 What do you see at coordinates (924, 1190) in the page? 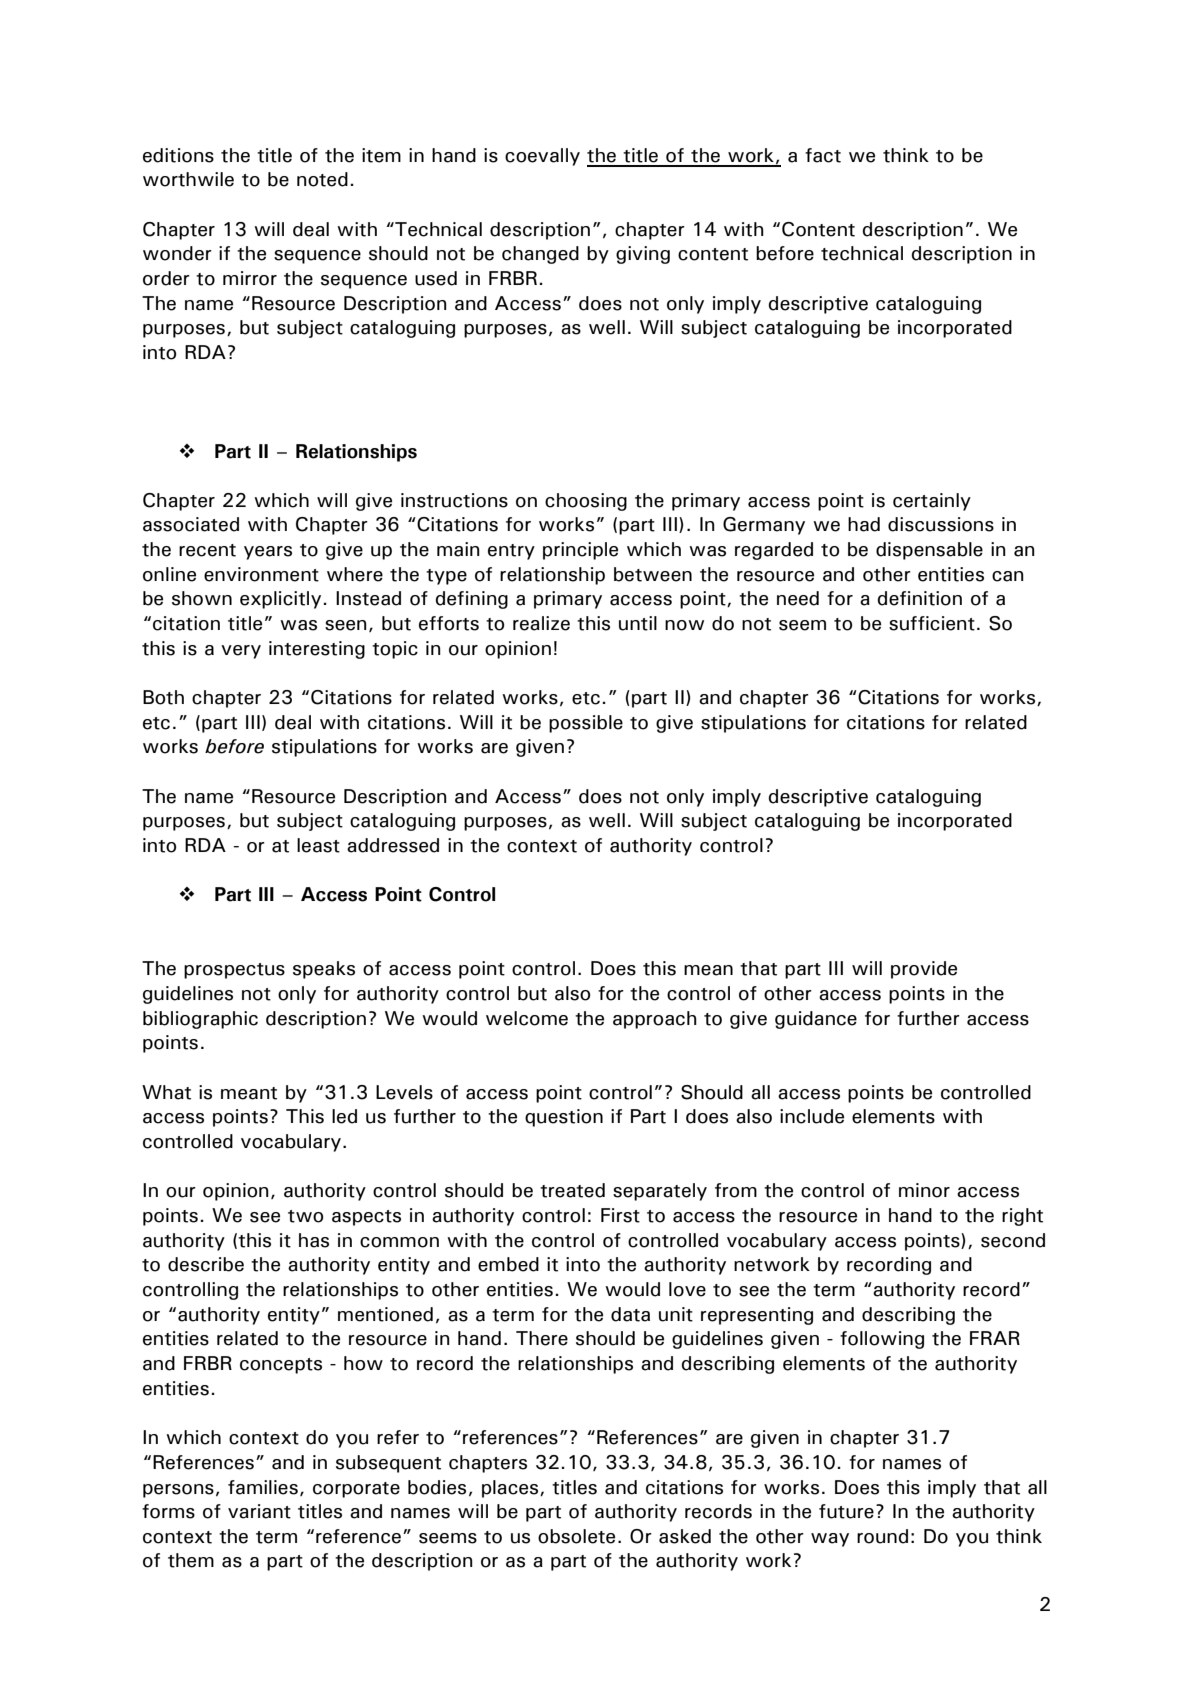
I see `minor` at bounding box center [924, 1190].
